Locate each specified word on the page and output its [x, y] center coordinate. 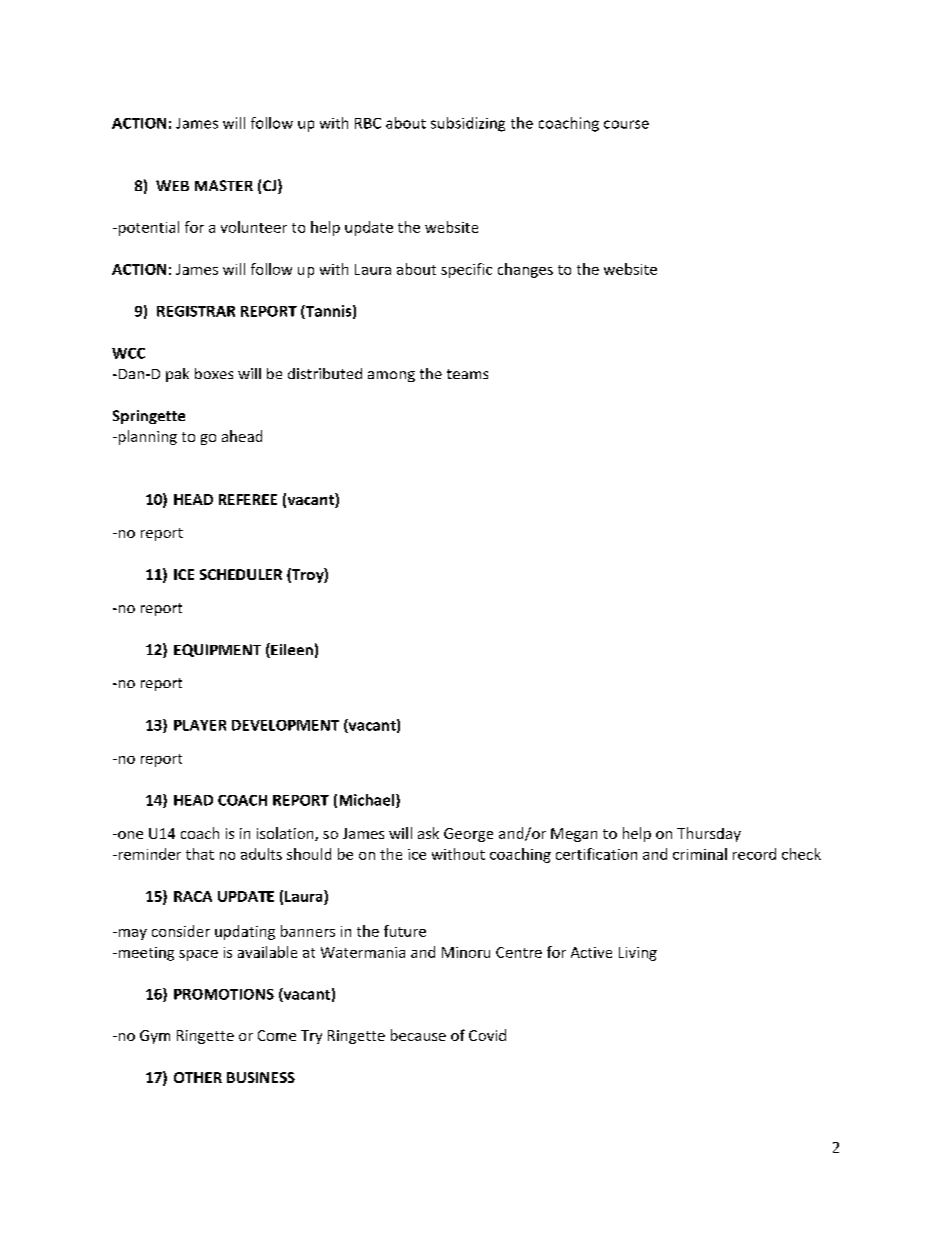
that [200, 854]
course [626, 124]
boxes [214, 373]
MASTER [224, 185]
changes [525, 270]
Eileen [291, 650]
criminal [700, 854]
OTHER [198, 1077]
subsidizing [468, 124]
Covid [487, 1035]
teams [467, 374]
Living [638, 954]
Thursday [709, 834]
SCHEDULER [241, 574]
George [468, 835]
